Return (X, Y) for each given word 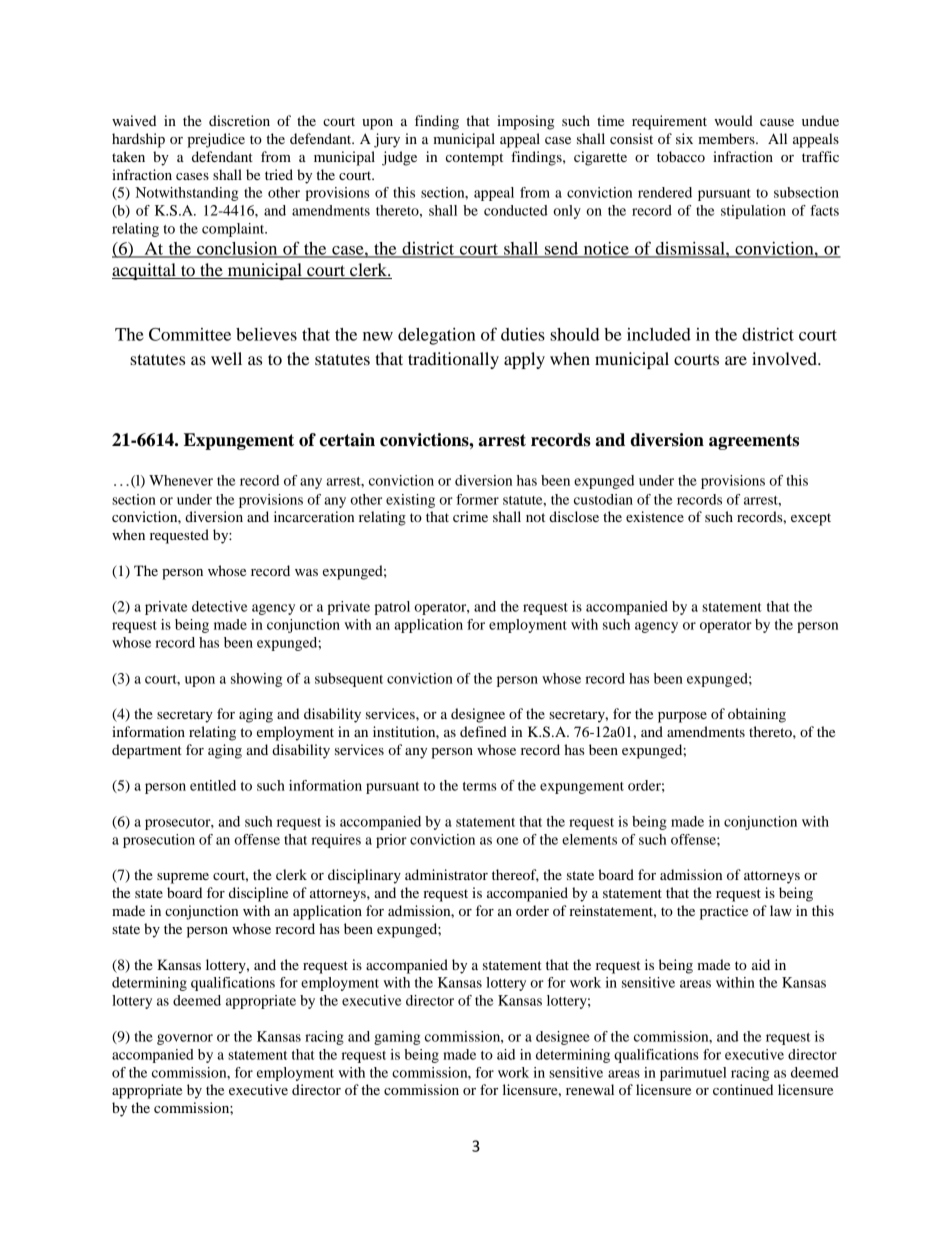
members (727, 138)
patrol (392, 608)
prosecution (159, 841)
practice (724, 912)
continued (743, 1089)
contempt (474, 159)
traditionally (453, 360)
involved (785, 358)
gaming (397, 1038)
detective (220, 606)
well (226, 358)
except (811, 519)
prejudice (216, 140)
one (507, 841)
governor (185, 1039)
